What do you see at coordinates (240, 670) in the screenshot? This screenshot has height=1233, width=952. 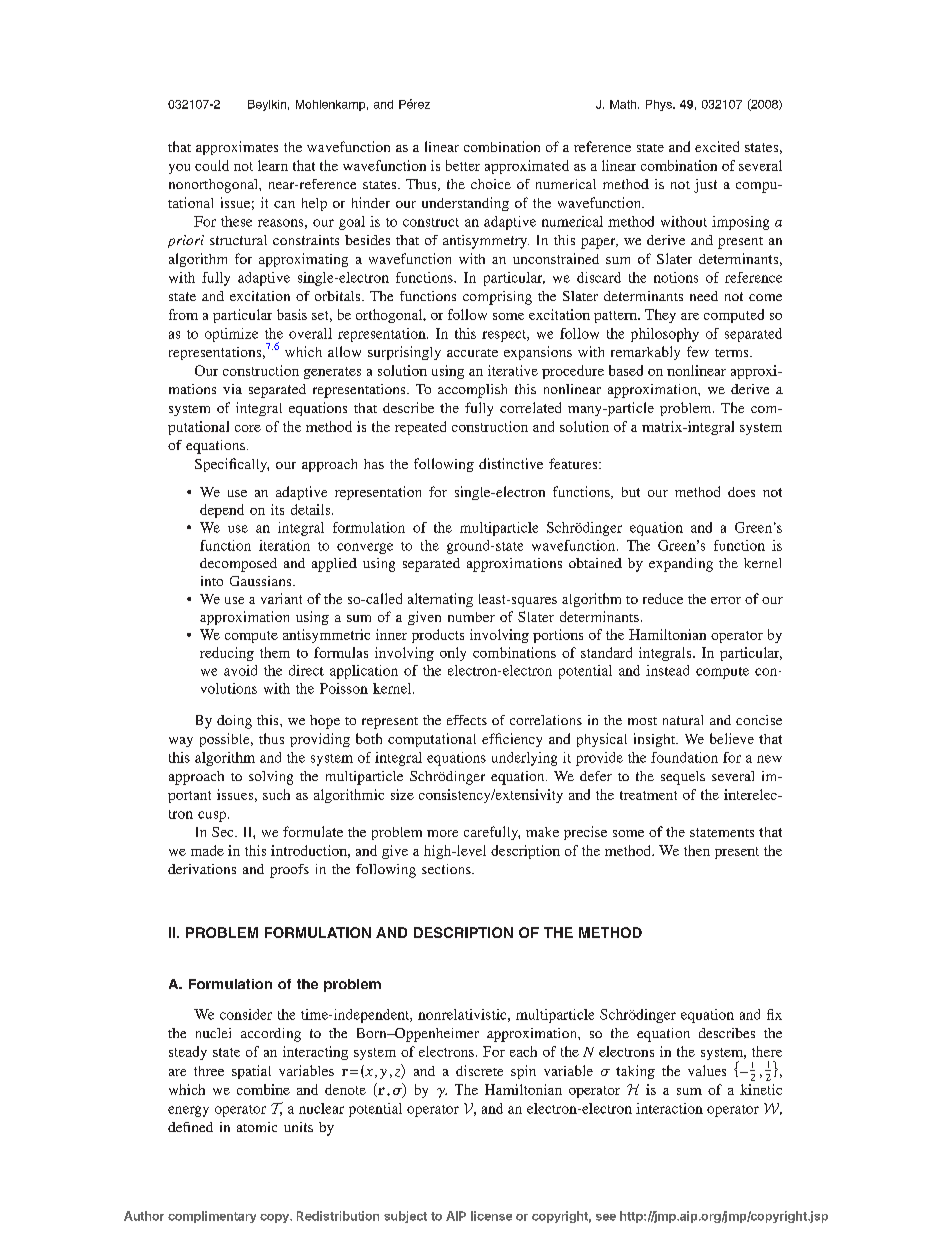 I see `avoid` at bounding box center [240, 670].
